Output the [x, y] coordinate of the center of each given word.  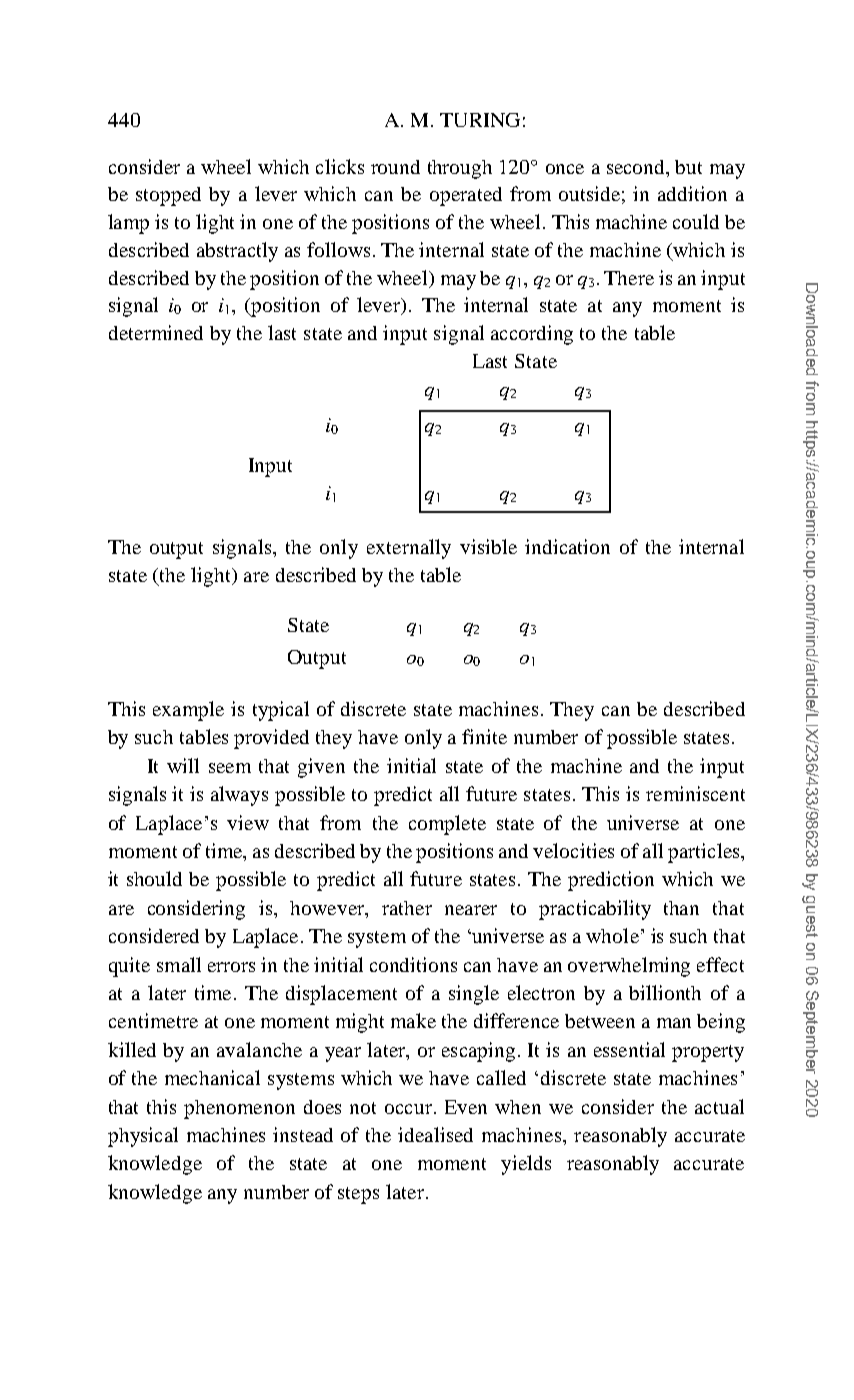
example [188, 711]
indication [567, 546]
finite [484, 736]
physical [143, 1137]
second [637, 168]
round [395, 167]
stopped [168, 196]
